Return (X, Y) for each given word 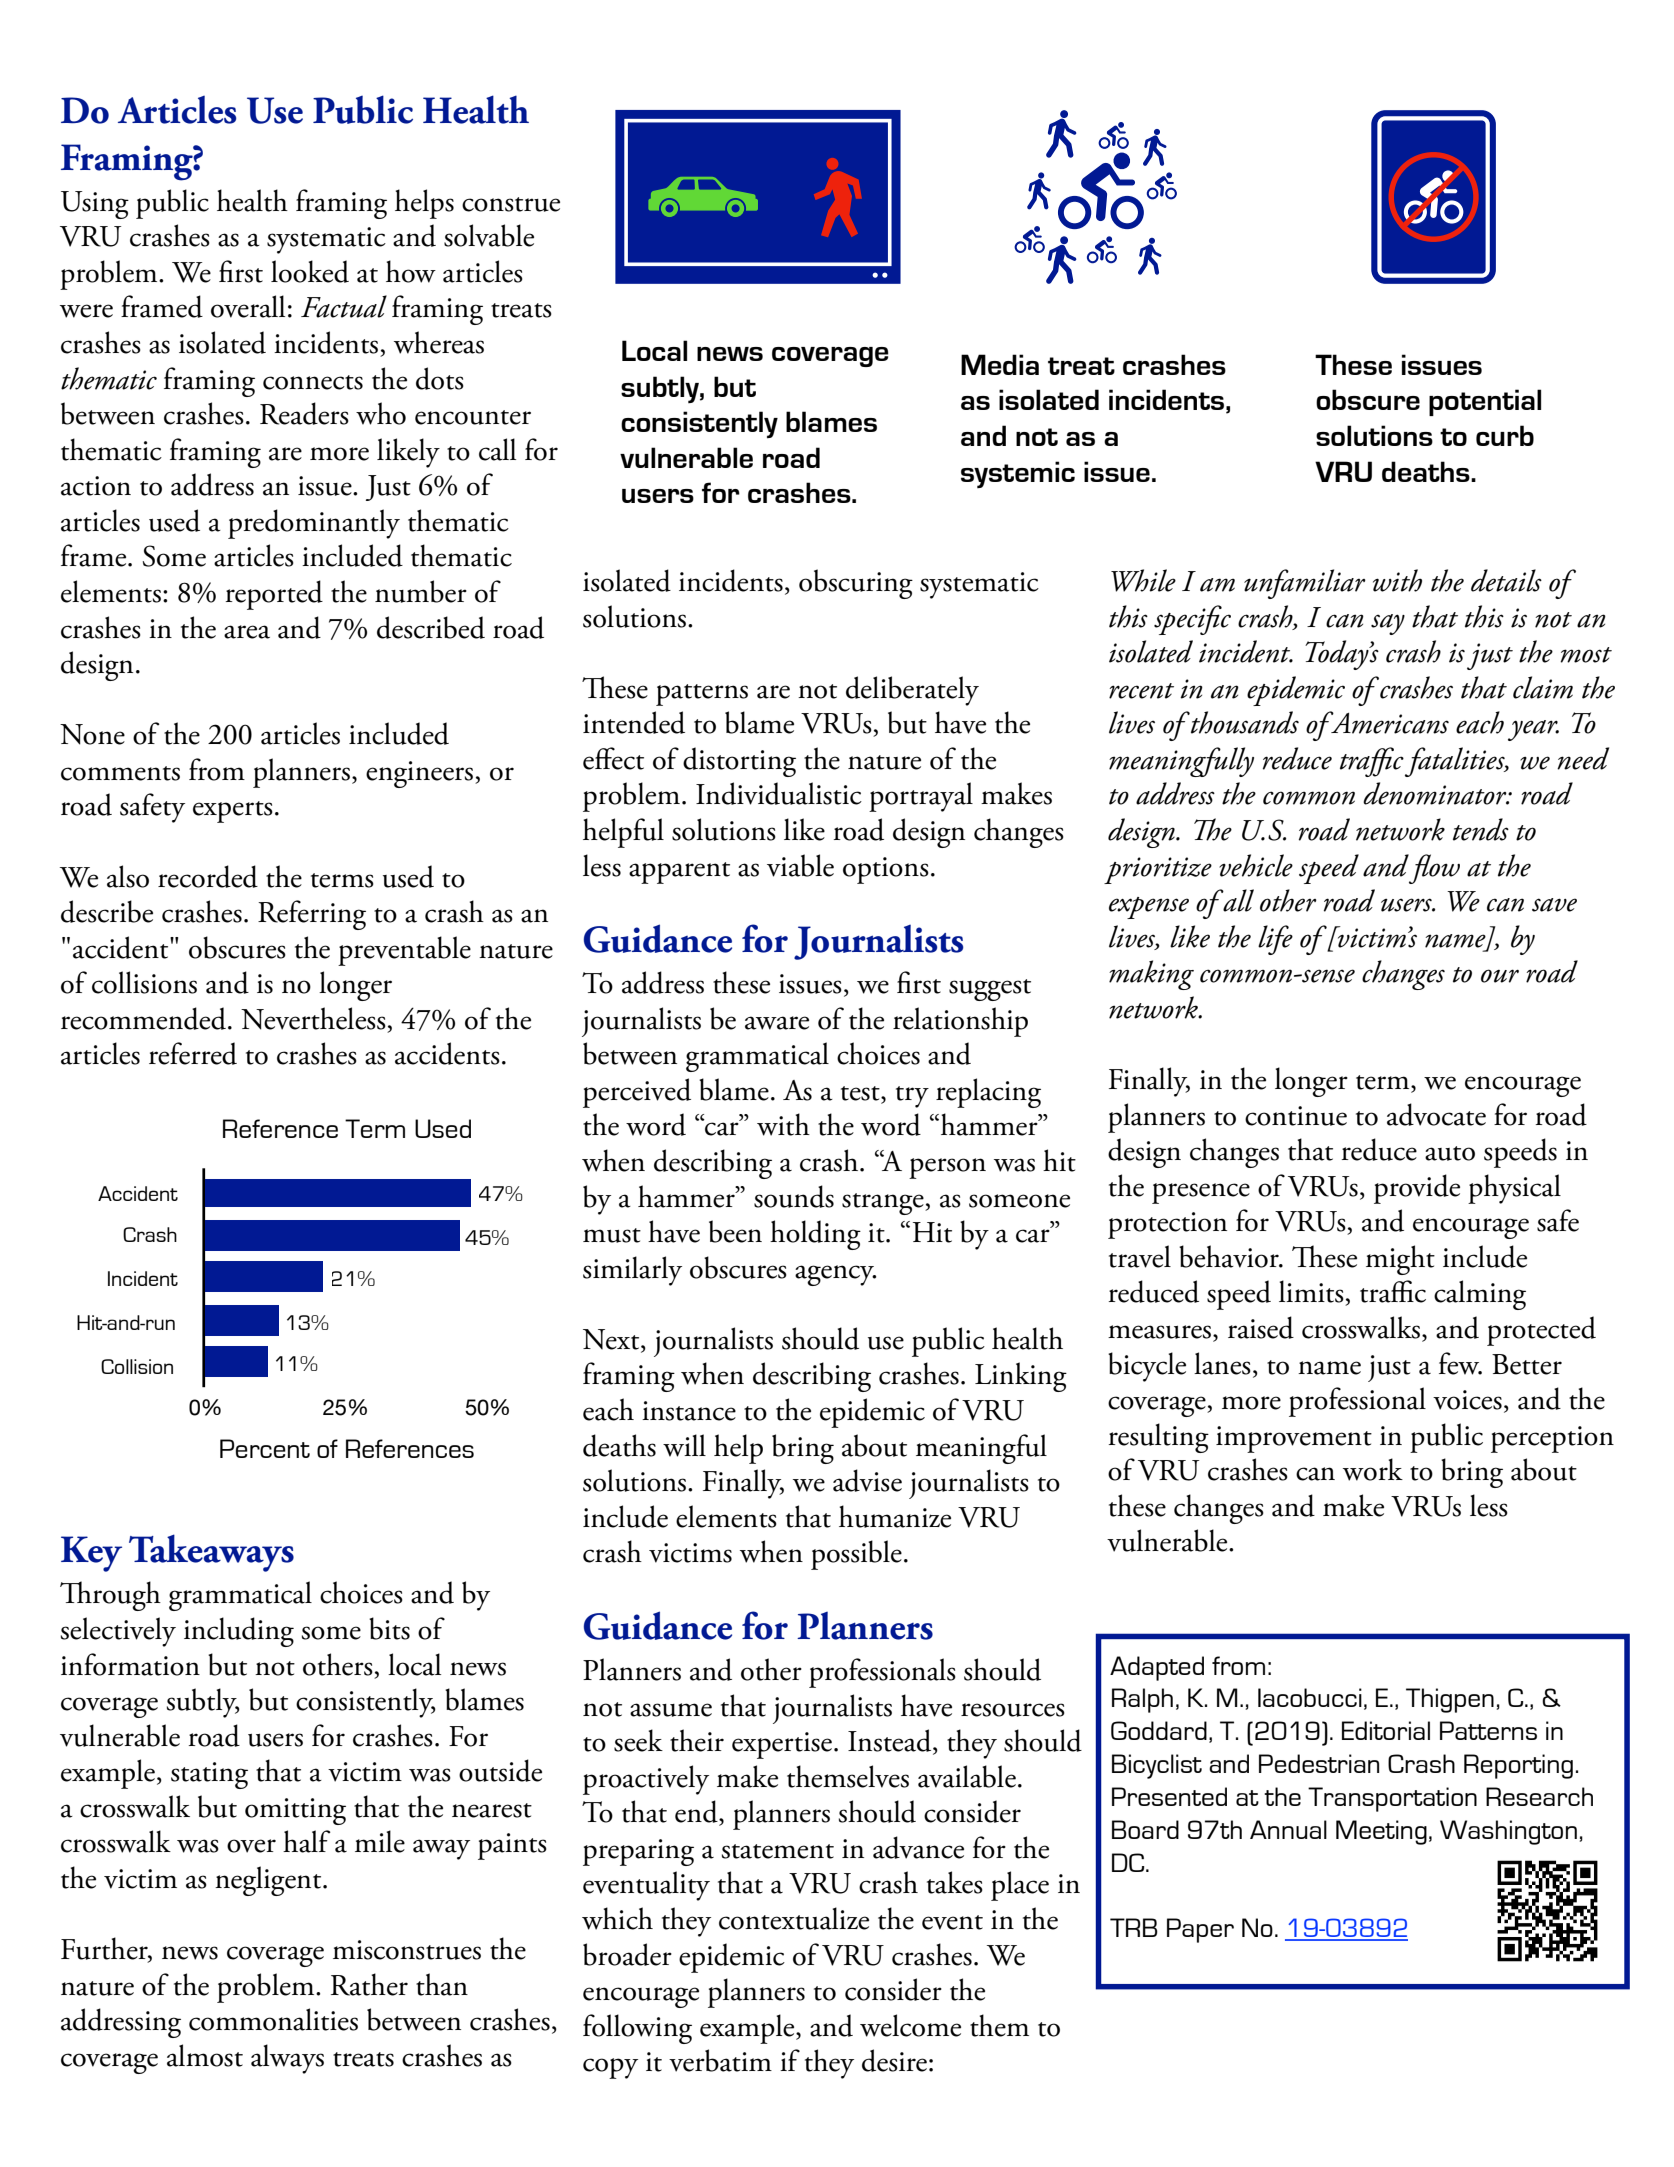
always (287, 2059)
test (861, 1093)
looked (310, 271)
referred (193, 1053)
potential (1485, 402)
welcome (910, 2025)
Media (1000, 364)
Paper (1200, 1930)
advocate (1436, 1114)
